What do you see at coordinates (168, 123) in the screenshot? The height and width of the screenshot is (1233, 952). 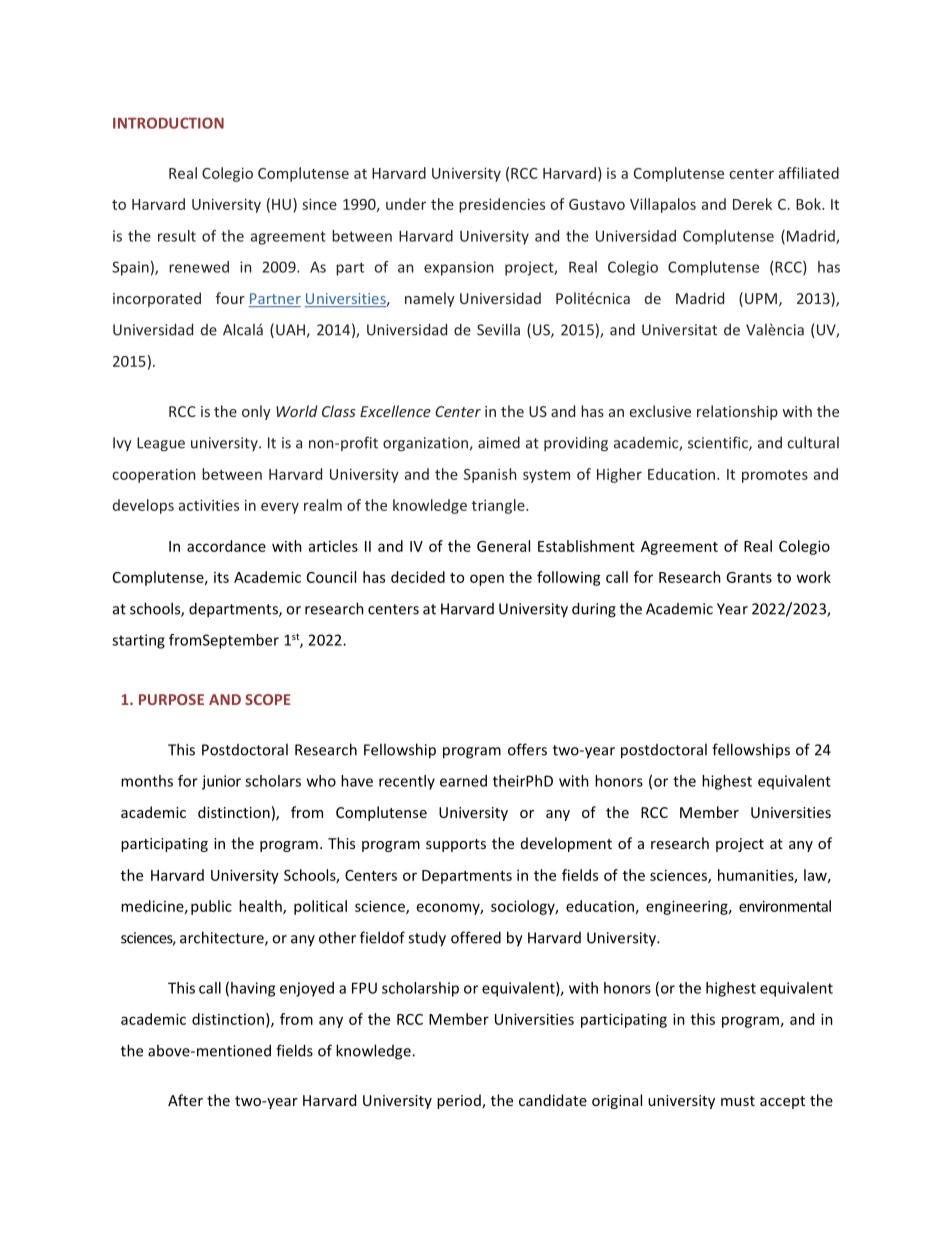 I see `INTRODUCTION` at bounding box center [168, 123].
